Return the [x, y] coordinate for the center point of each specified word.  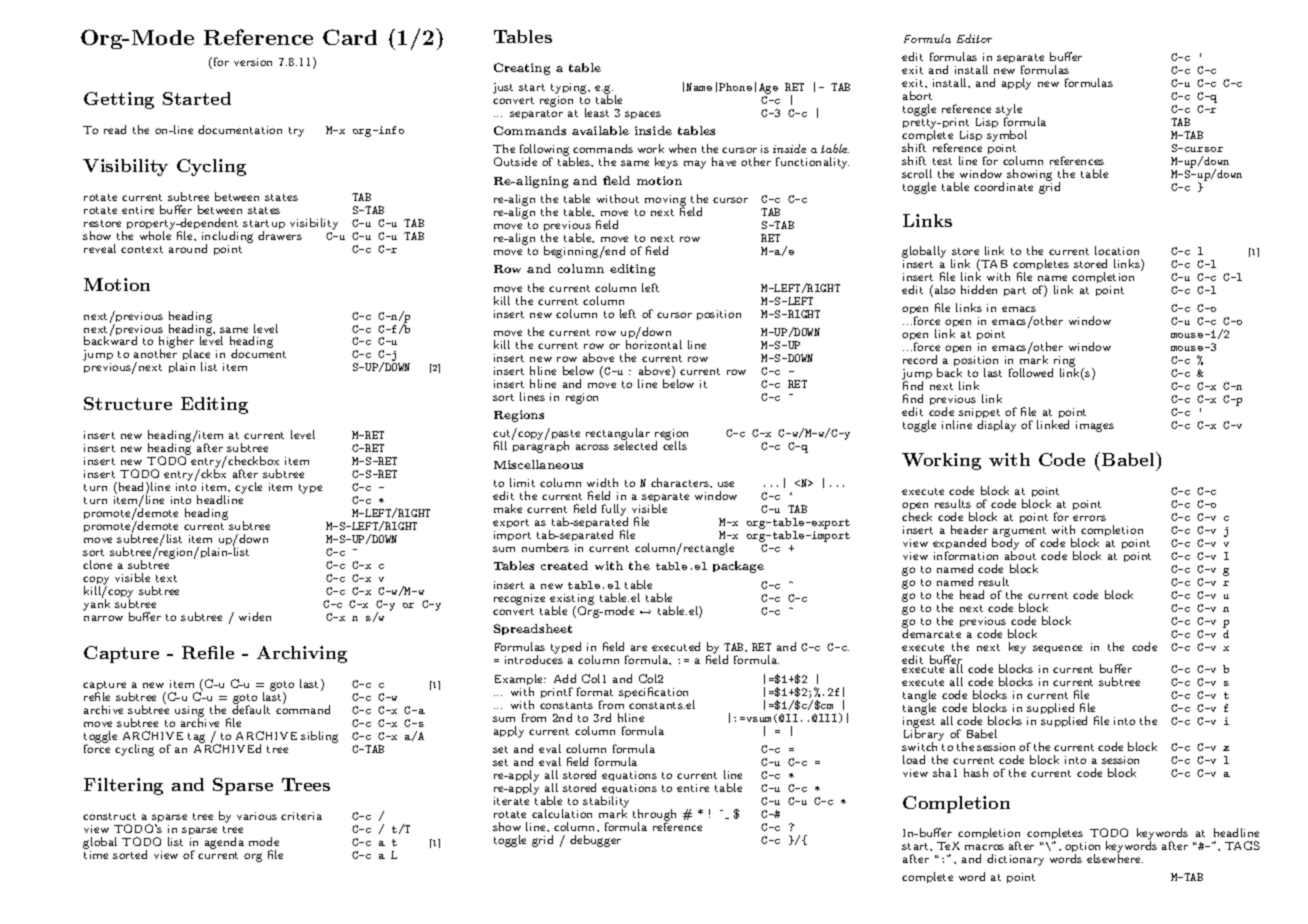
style [1009, 111]
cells [675, 445]
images [1095, 426]
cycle [248, 488]
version [253, 62]
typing [570, 88]
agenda [224, 843]
